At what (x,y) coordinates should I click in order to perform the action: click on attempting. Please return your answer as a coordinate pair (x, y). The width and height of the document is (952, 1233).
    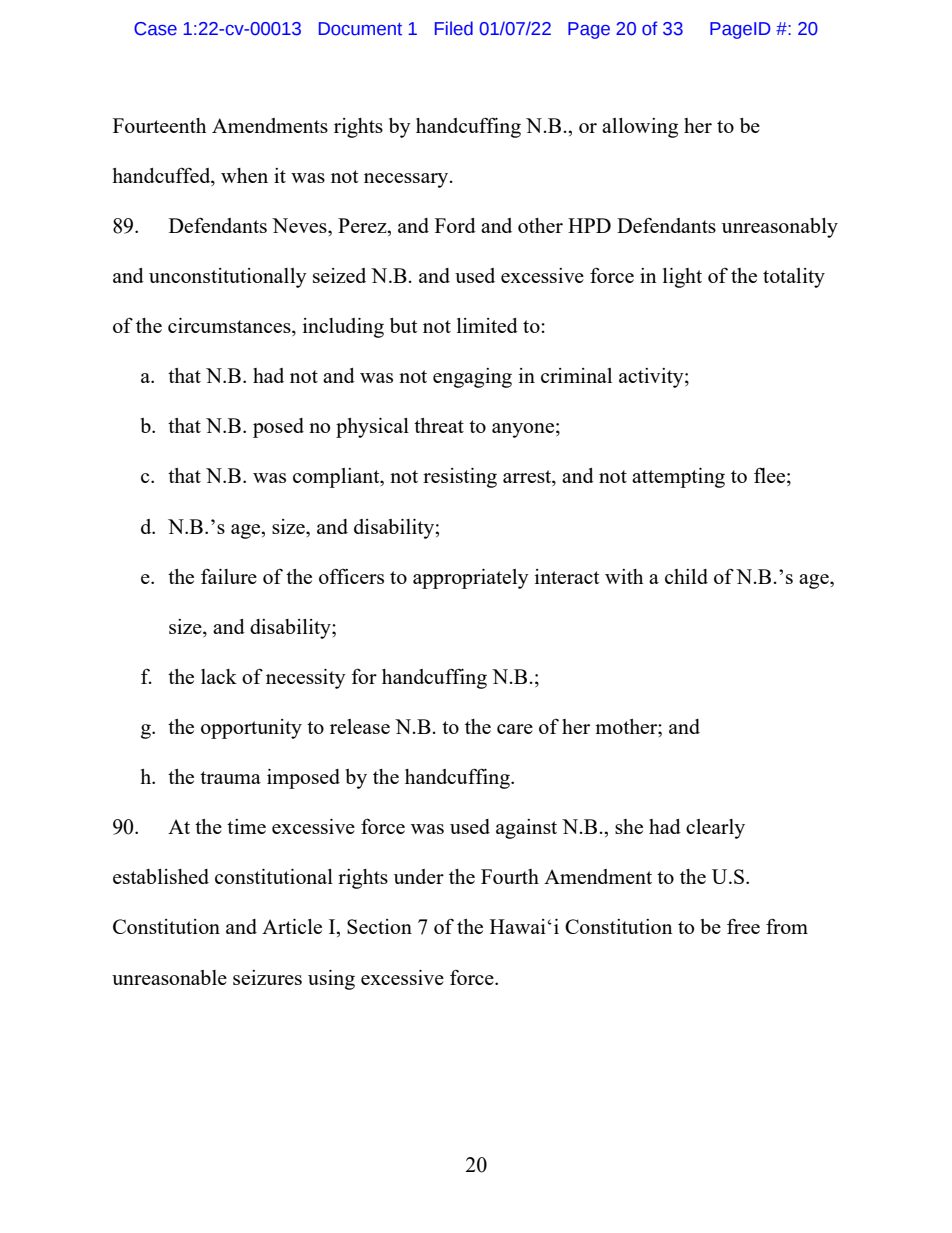
    Looking at the image, I should click on (678, 478).
